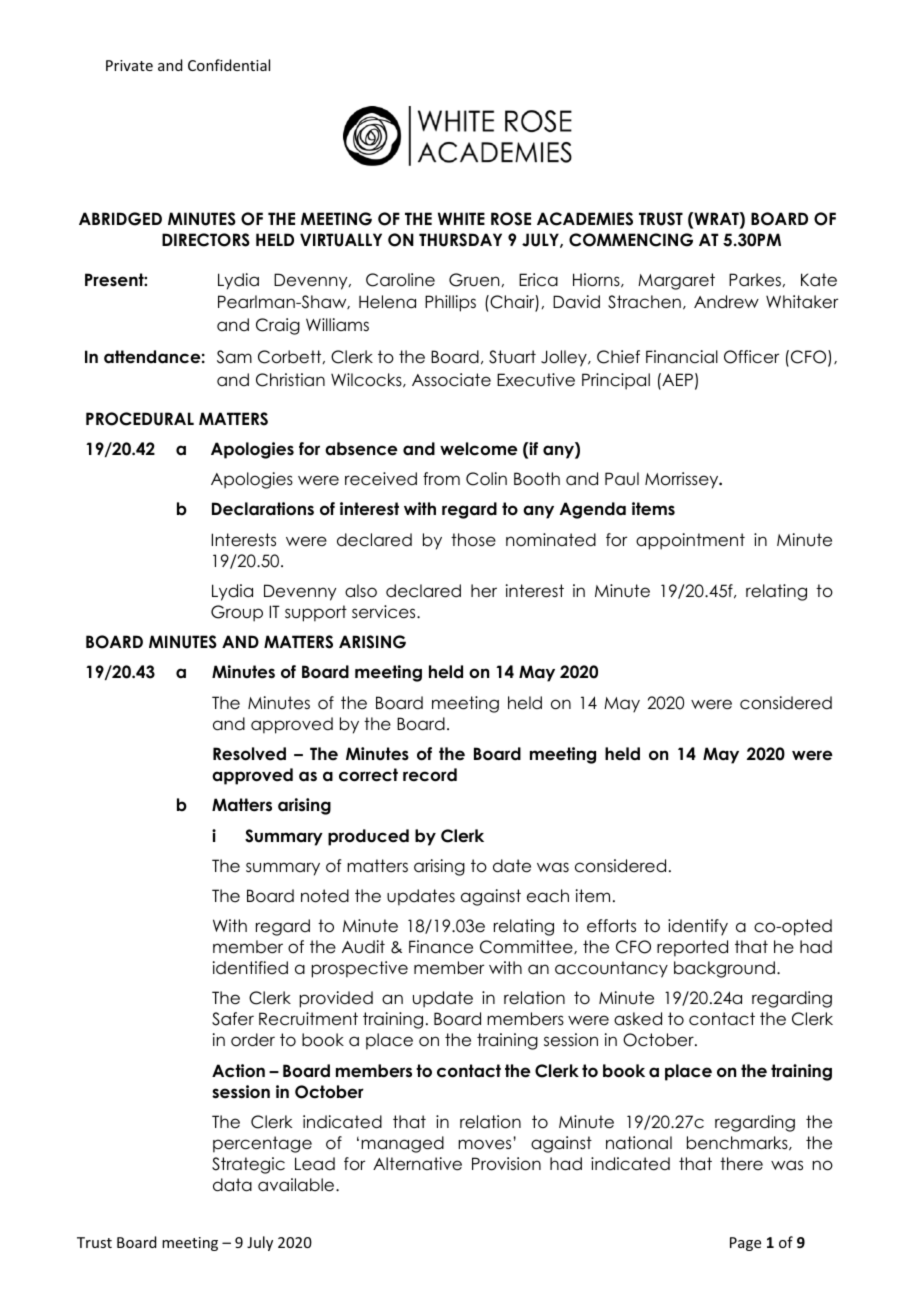  I want to click on Colin, so click(486, 479).
